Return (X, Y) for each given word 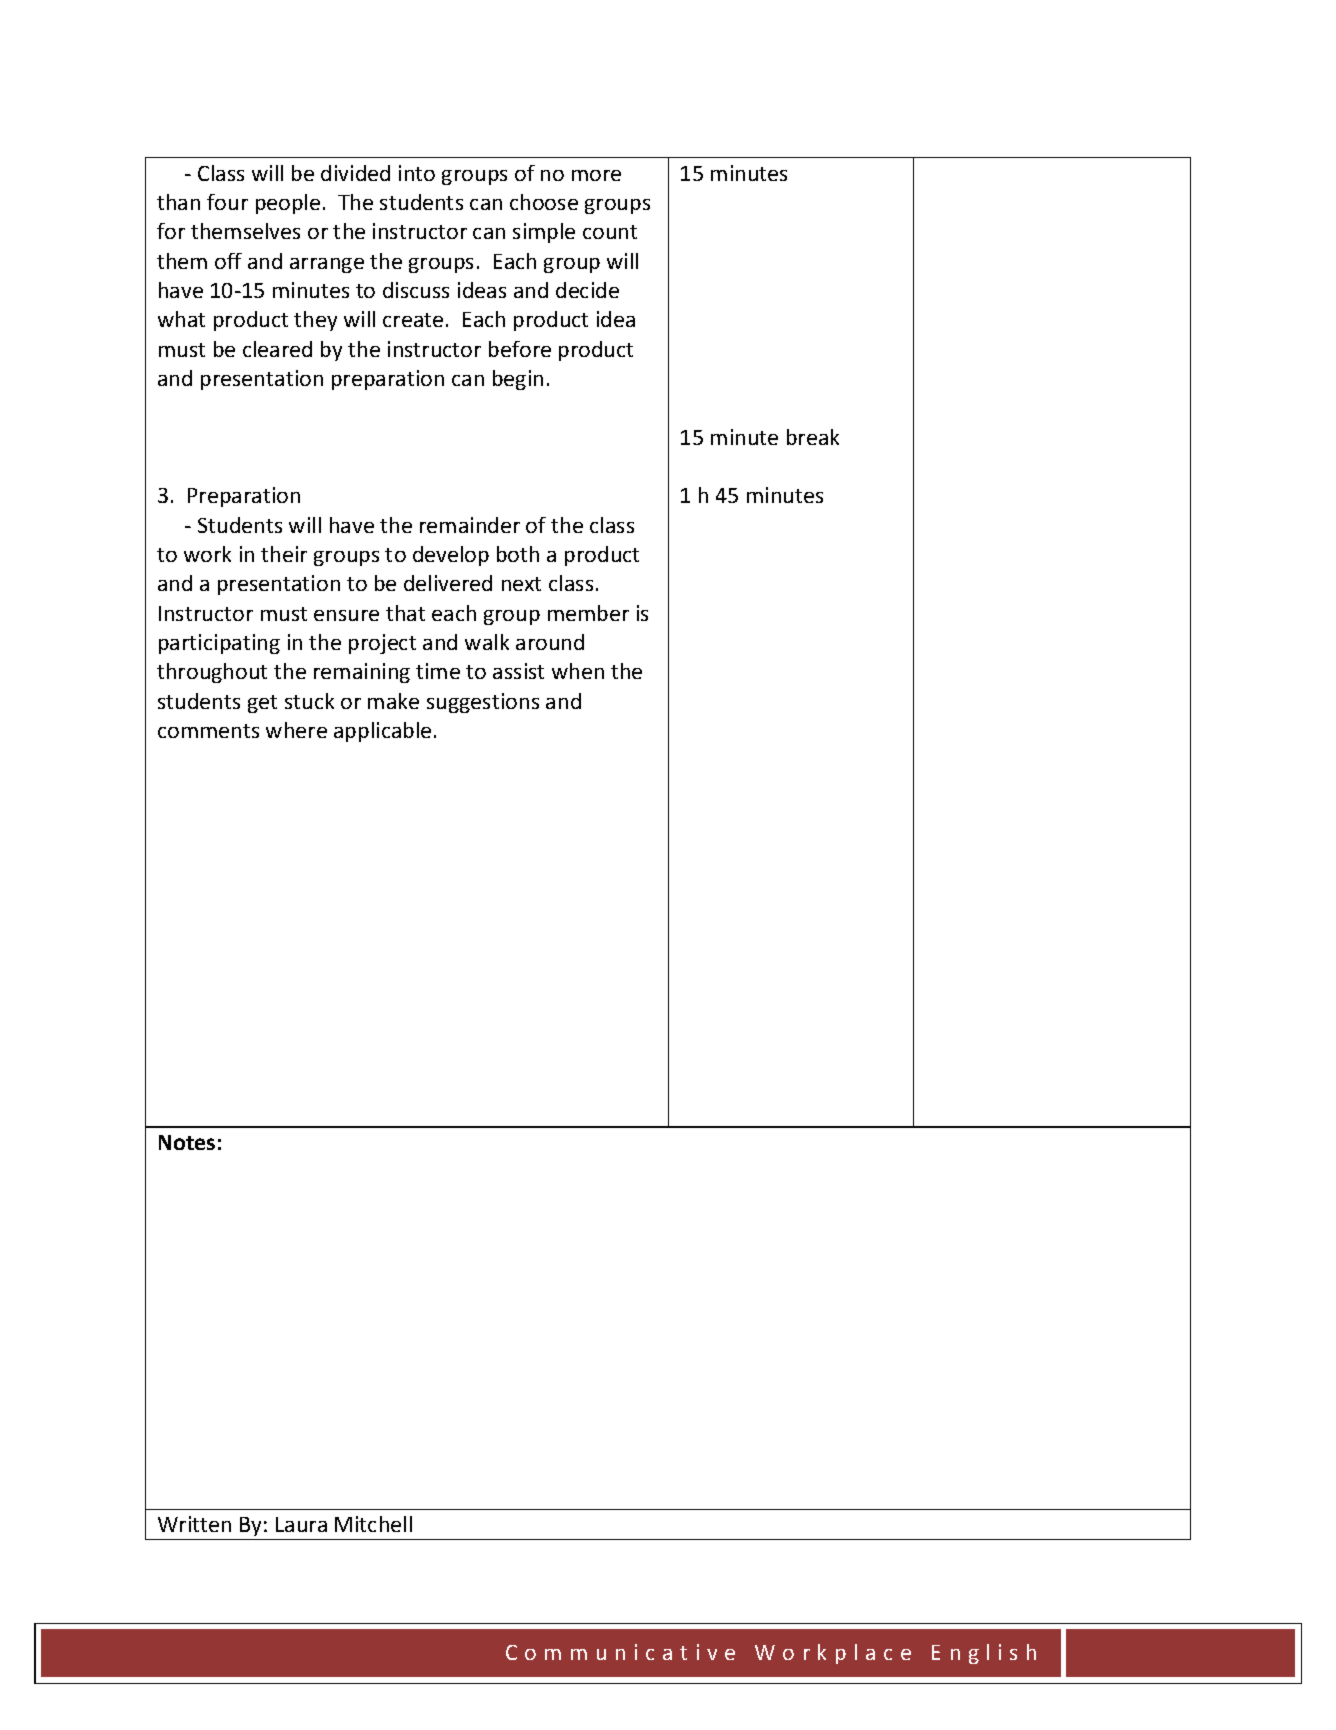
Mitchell (373, 1524)
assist (518, 671)
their (284, 554)
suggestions (483, 703)
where (296, 730)
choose (544, 202)
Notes (187, 1142)
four (227, 202)
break (813, 437)
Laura (301, 1524)
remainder (470, 525)
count (610, 232)
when (578, 671)
